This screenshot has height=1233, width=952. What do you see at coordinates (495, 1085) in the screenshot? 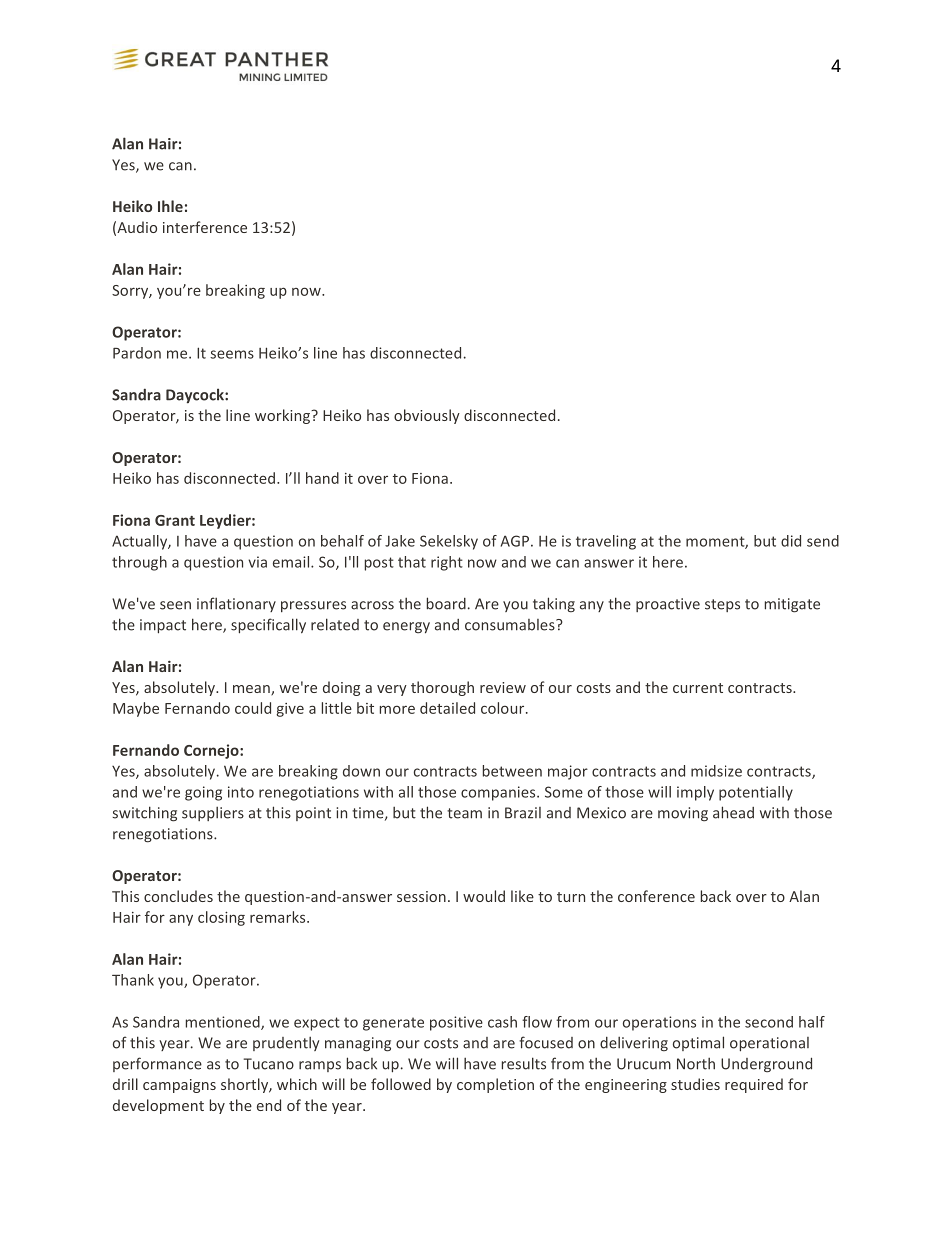
I see `completion` at bounding box center [495, 1085].
